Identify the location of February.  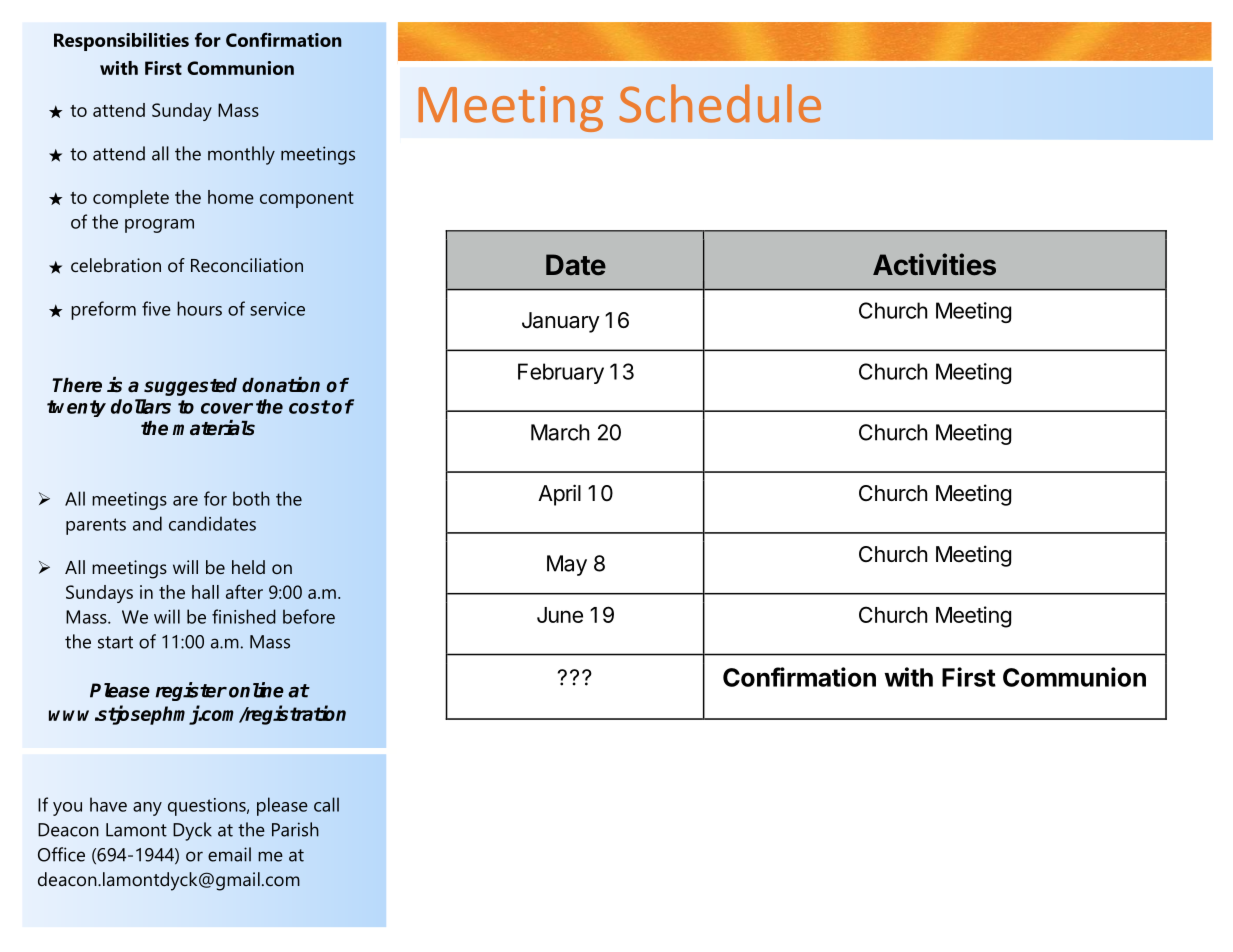
(561, 373).
